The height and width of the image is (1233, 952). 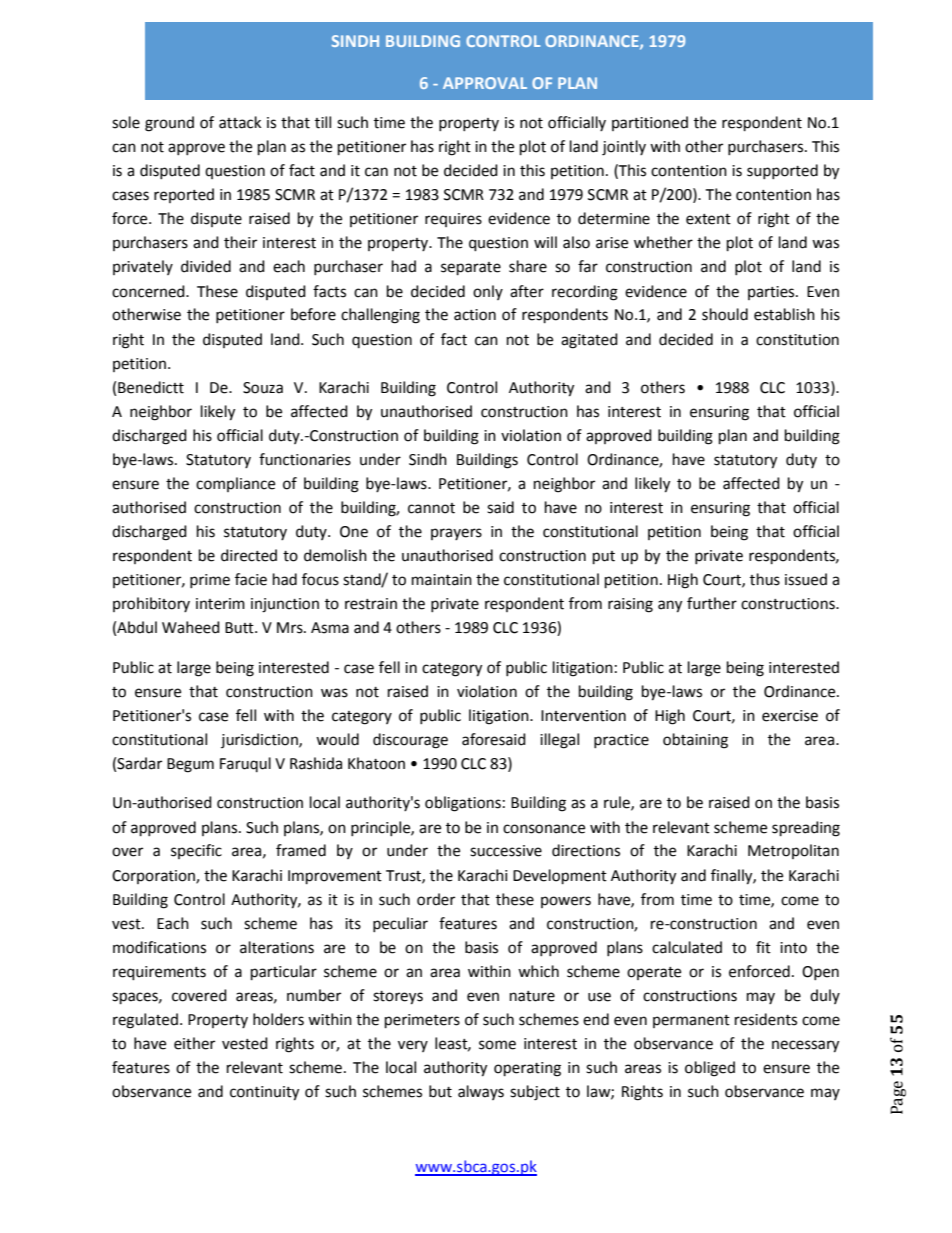 I want to click on some, so click(x=497, y=1045).
